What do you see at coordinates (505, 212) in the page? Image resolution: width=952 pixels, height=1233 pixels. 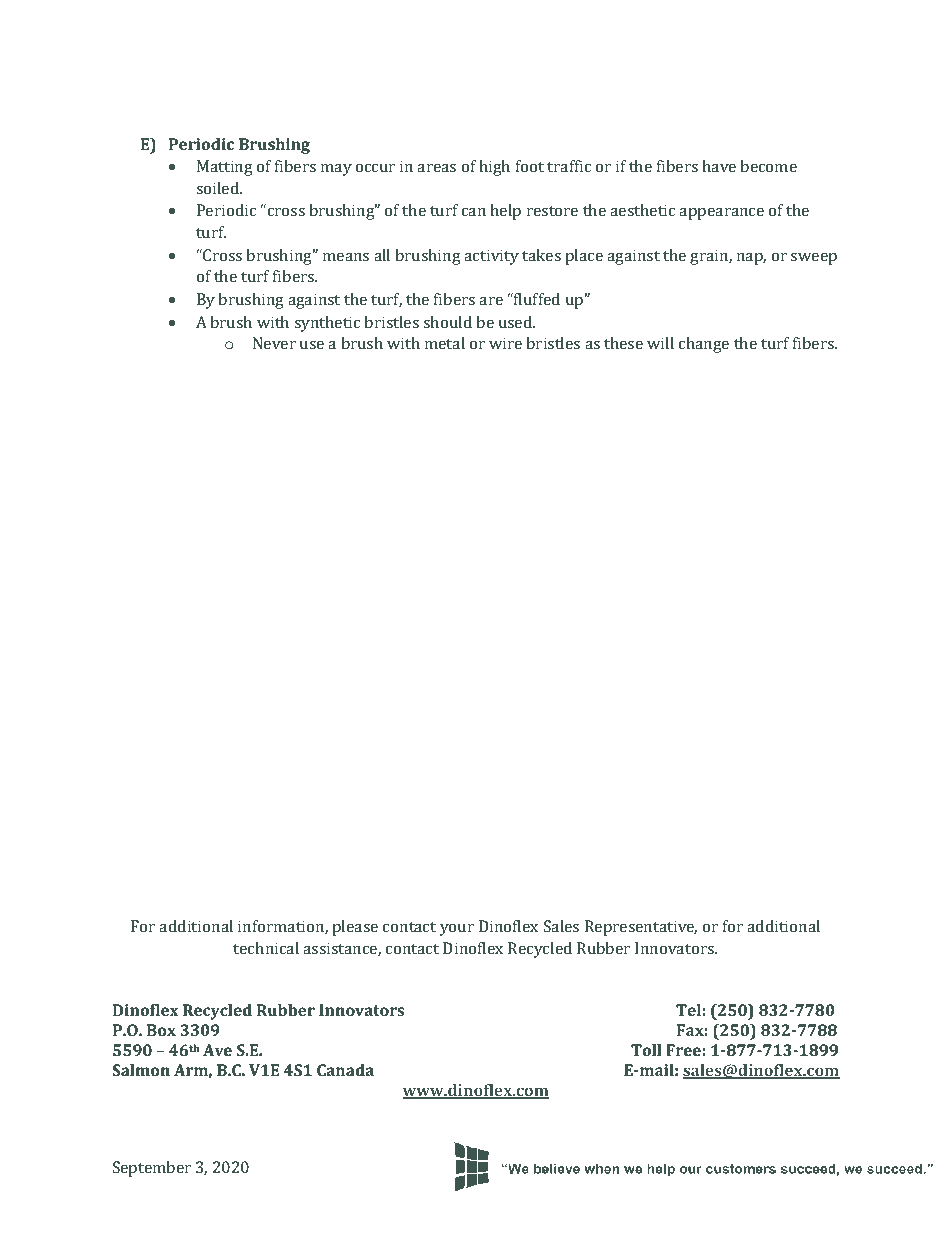 I see `help` at bounding box center [505, 212].
